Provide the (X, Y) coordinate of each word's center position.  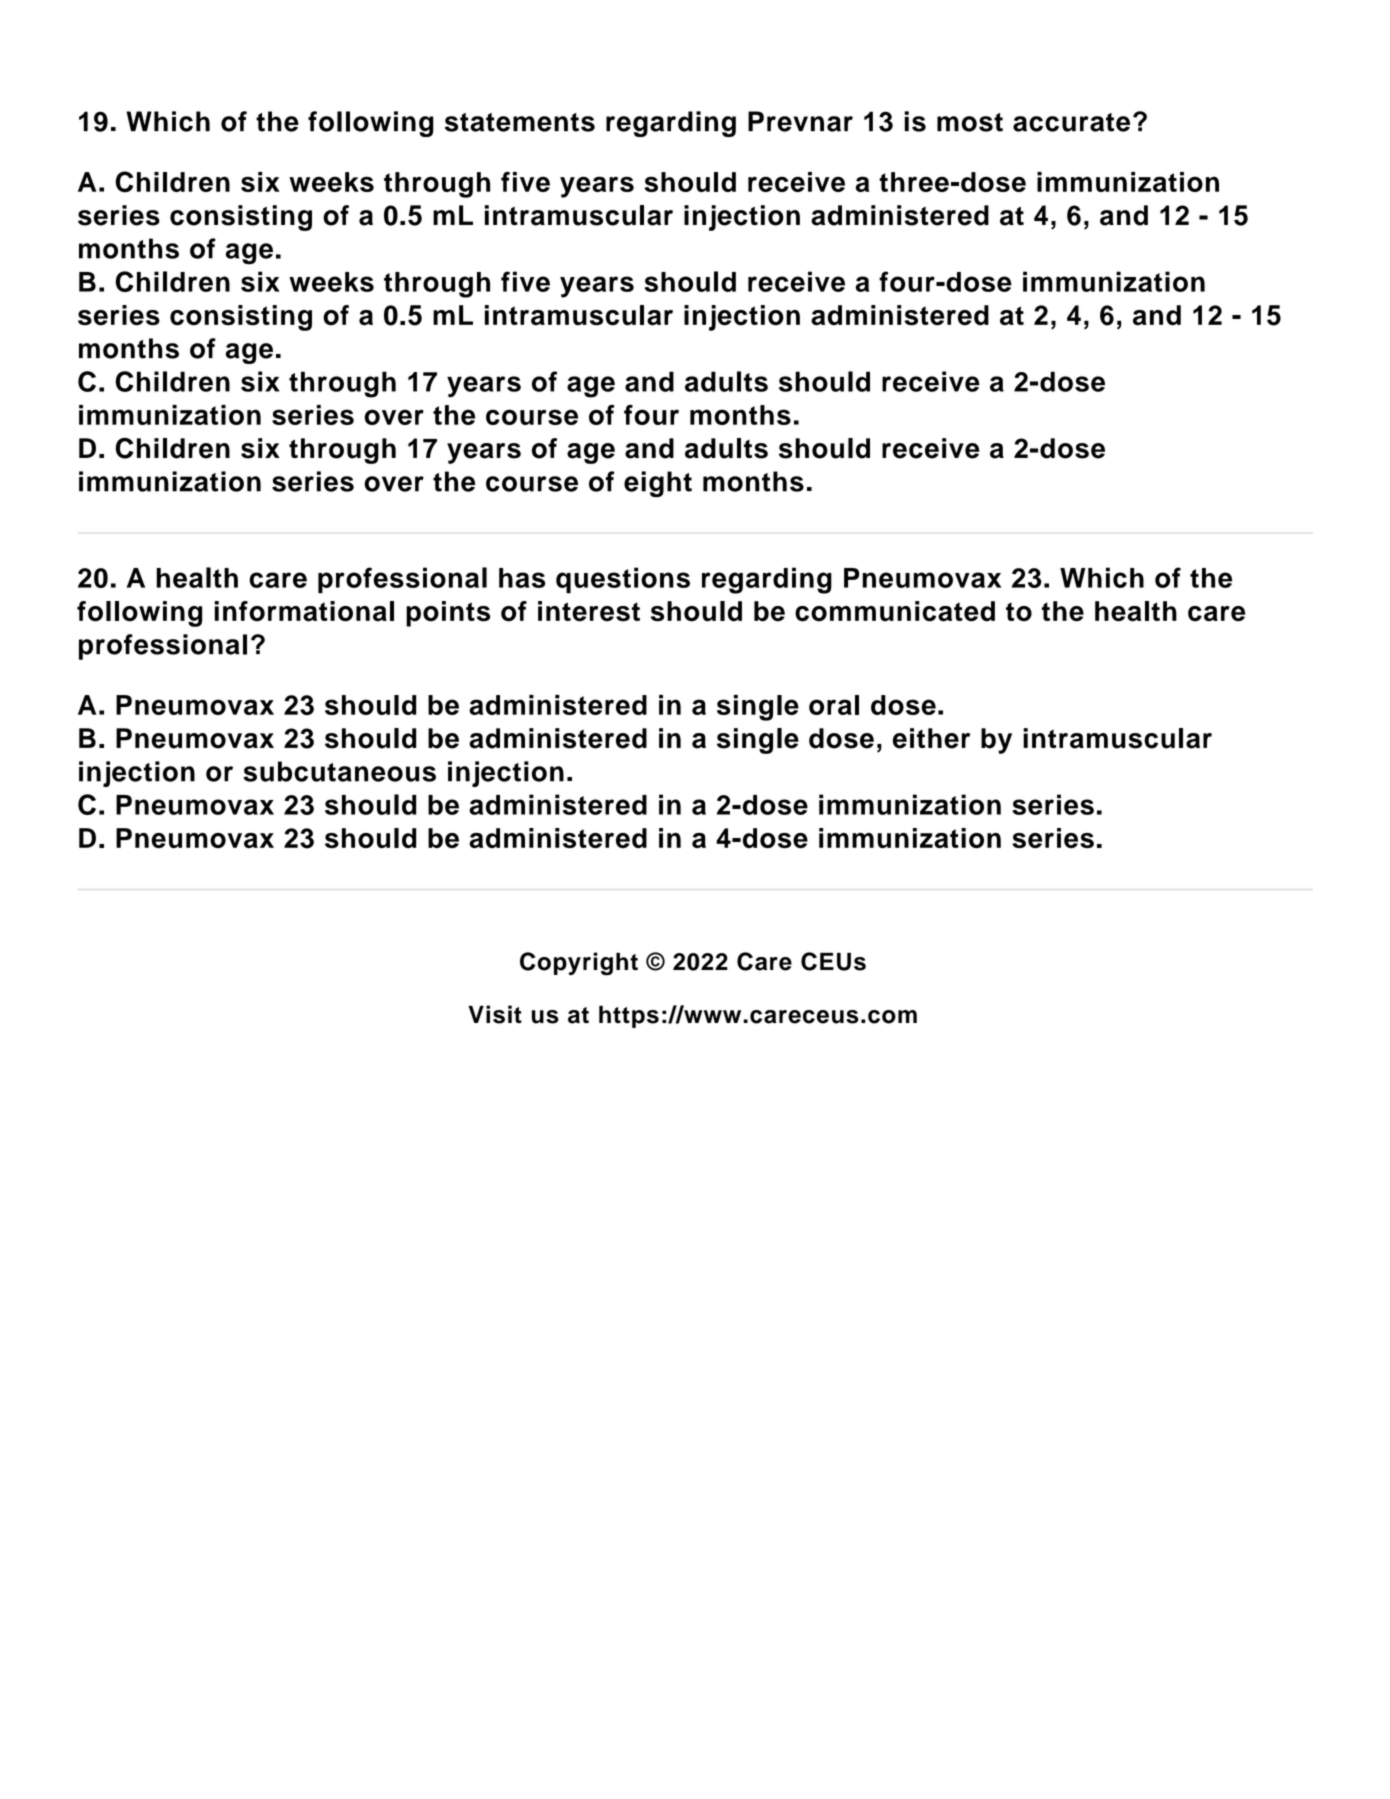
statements (520, 122)
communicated (895, 611)
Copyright (579, 964)
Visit (495, 1014)
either (931, 738)
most (970, 122)
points (448, 614)
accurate (1071, 122)
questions (623, 580)
